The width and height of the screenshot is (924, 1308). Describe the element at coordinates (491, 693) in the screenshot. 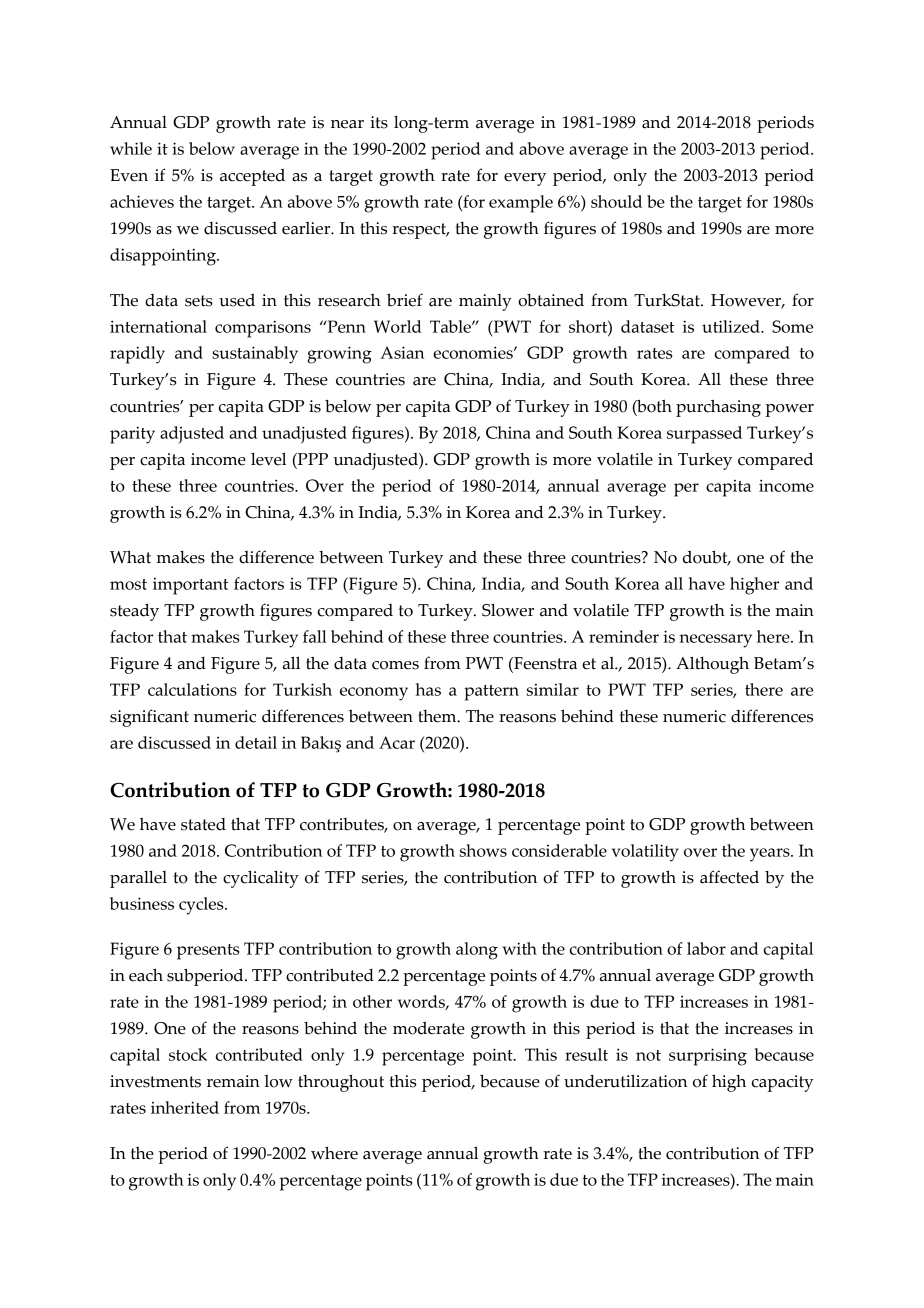

I see `pattern` at that location.
